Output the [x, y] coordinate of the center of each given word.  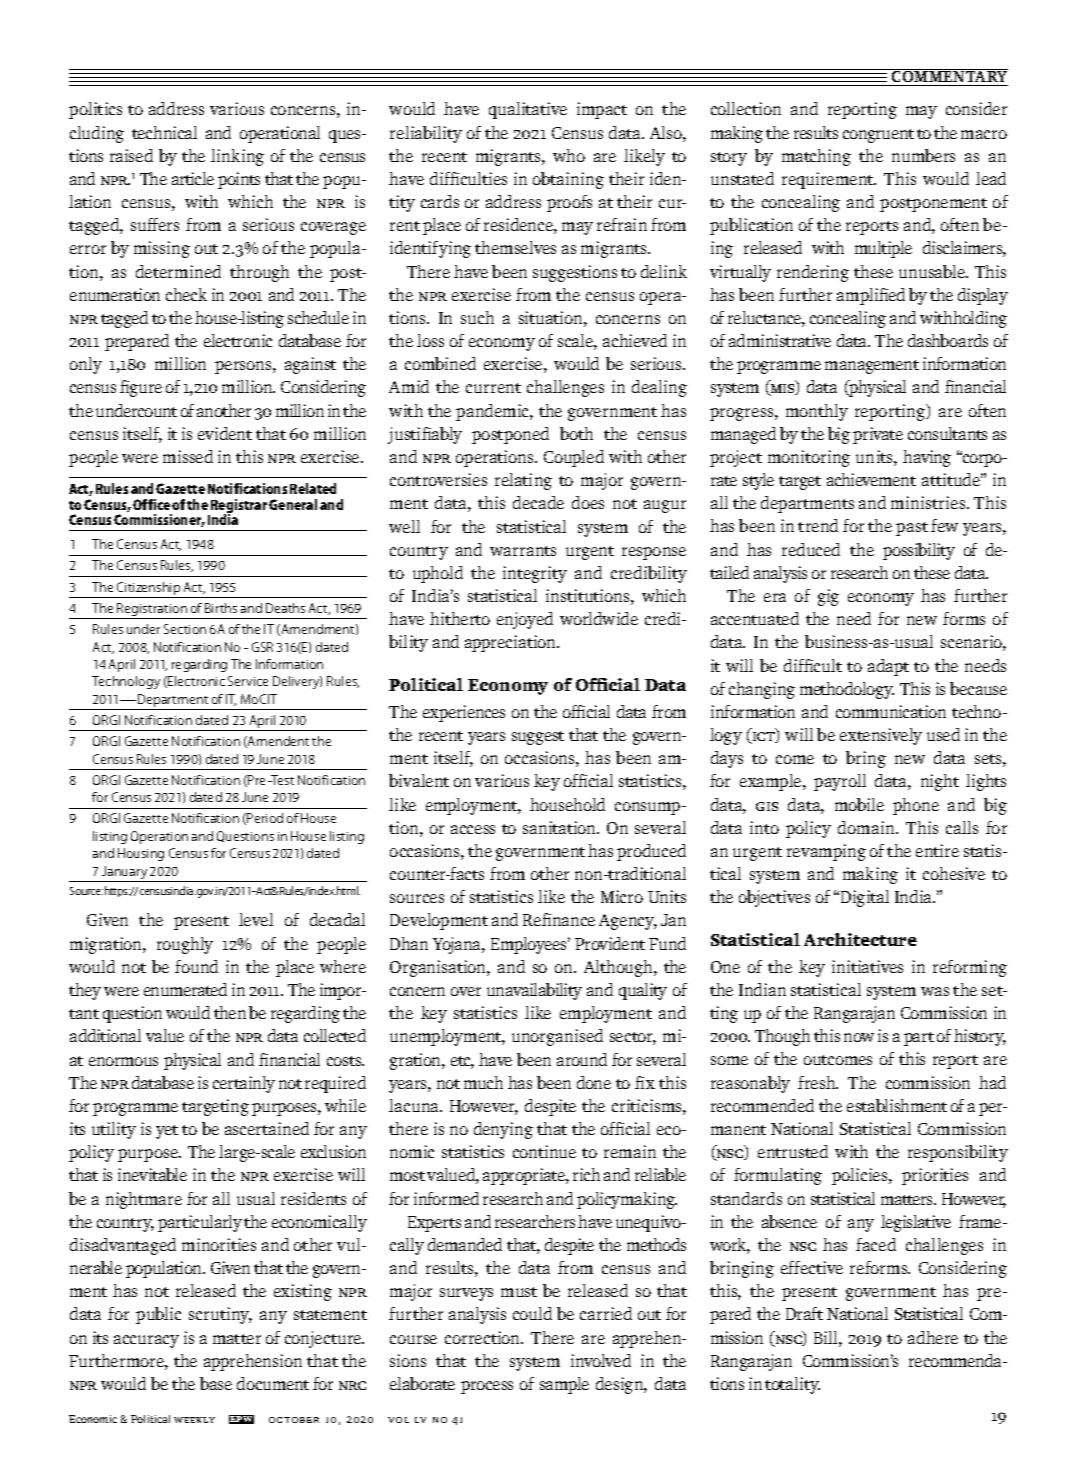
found [196, 966]
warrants [523, 551]
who [569, 155]
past [912, 529]
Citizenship [148, 588]
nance [574, 921]
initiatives [867, 966]
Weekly [194, 1420]
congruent [878, 136]
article [193, 178]
